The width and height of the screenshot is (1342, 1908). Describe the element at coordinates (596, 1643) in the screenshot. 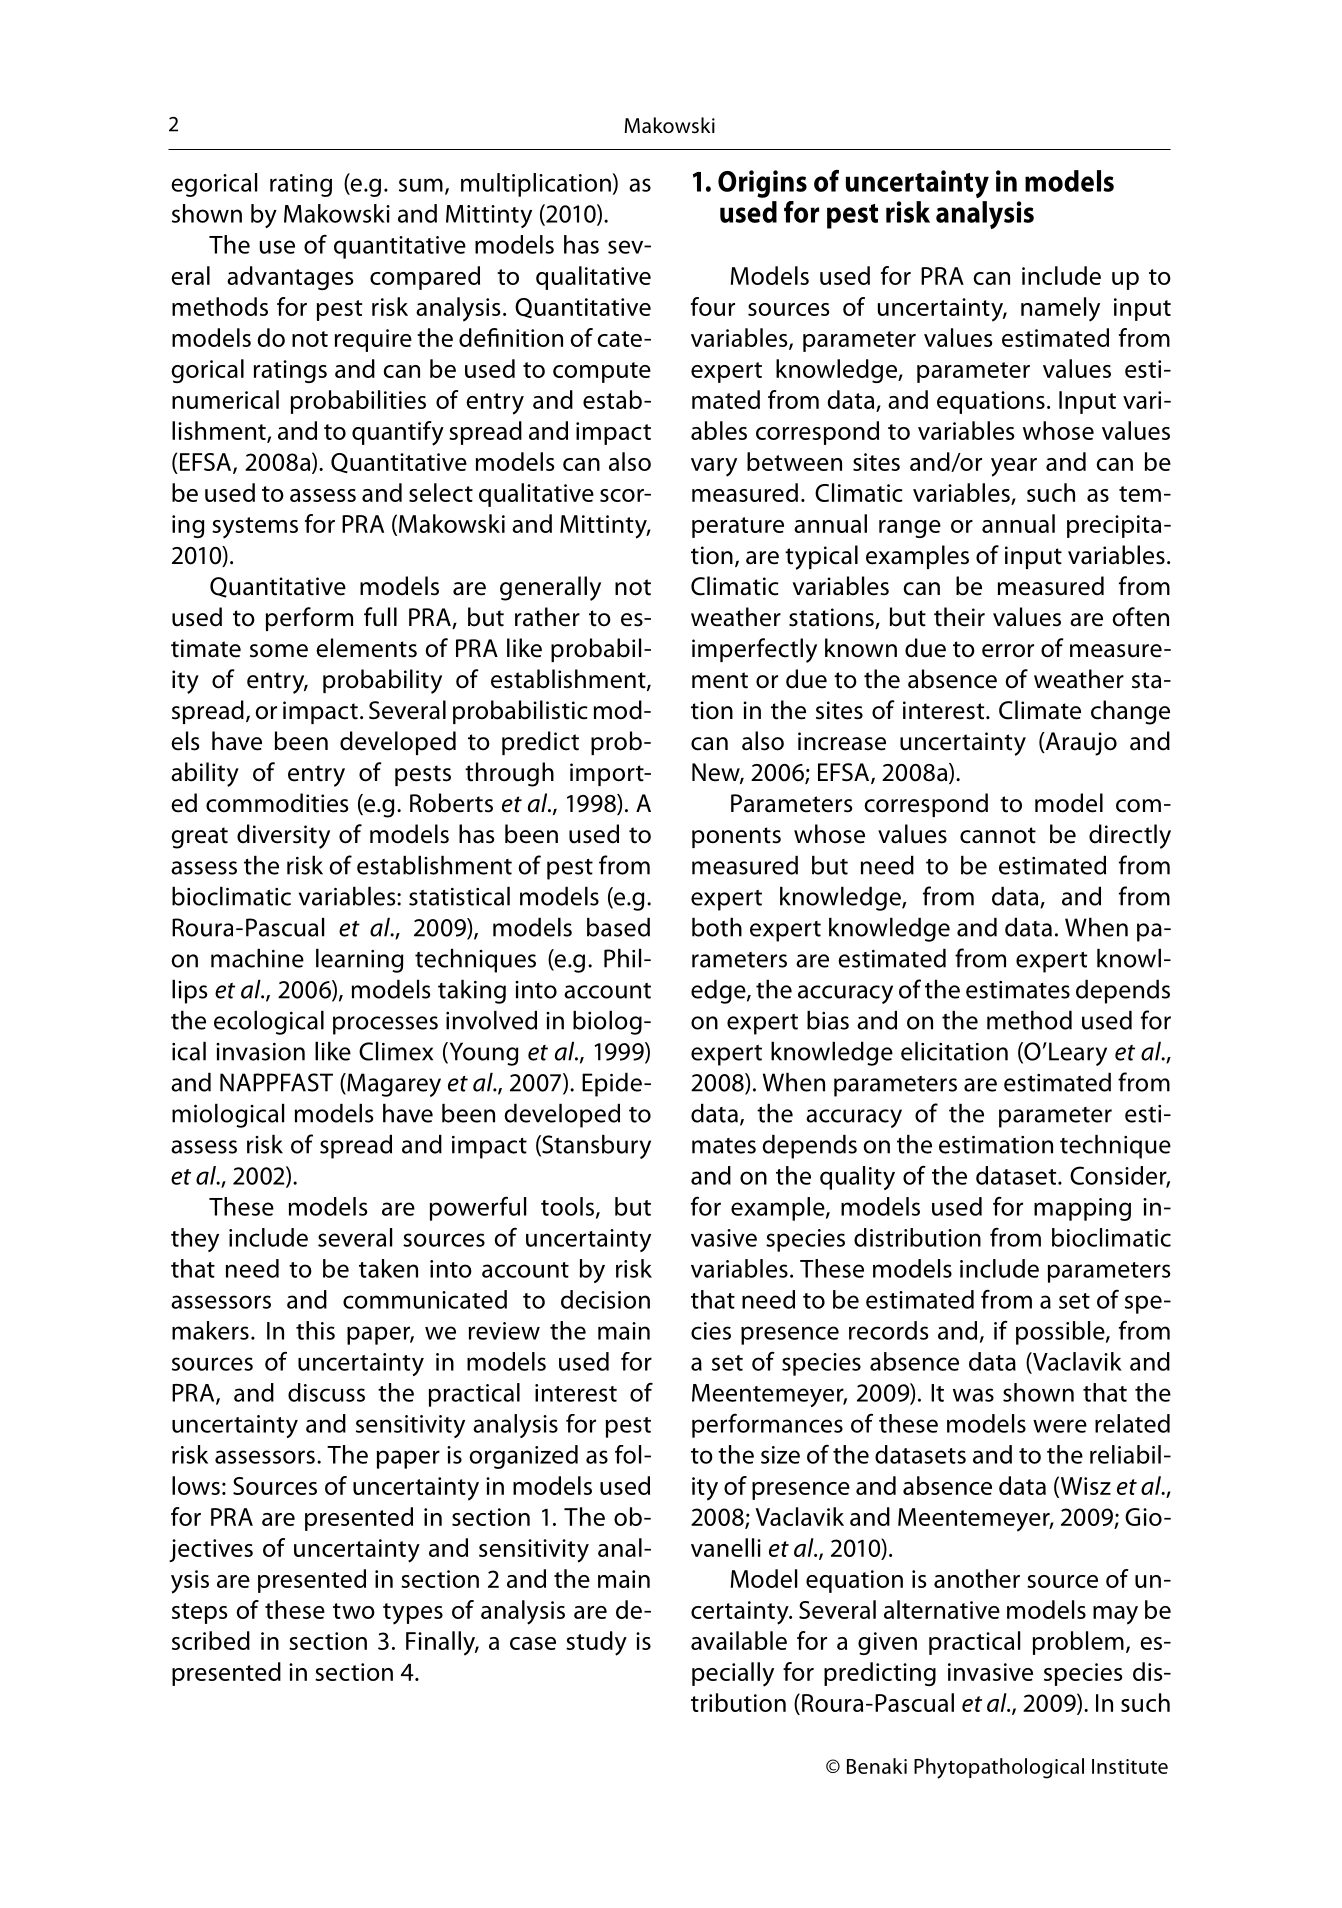

I see `study` at that location.
